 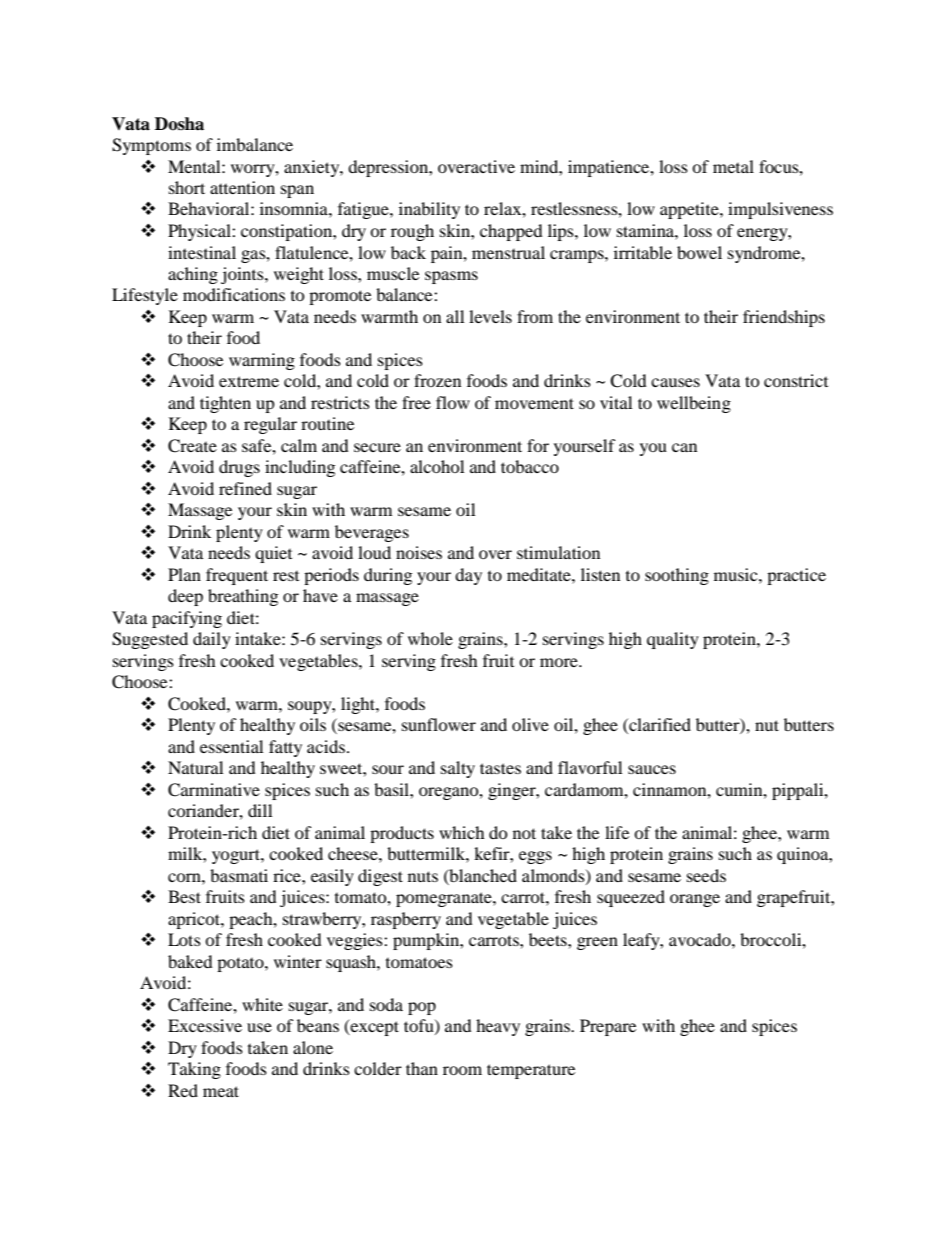 I want to click on seeds, so click(x=706, y=875).
